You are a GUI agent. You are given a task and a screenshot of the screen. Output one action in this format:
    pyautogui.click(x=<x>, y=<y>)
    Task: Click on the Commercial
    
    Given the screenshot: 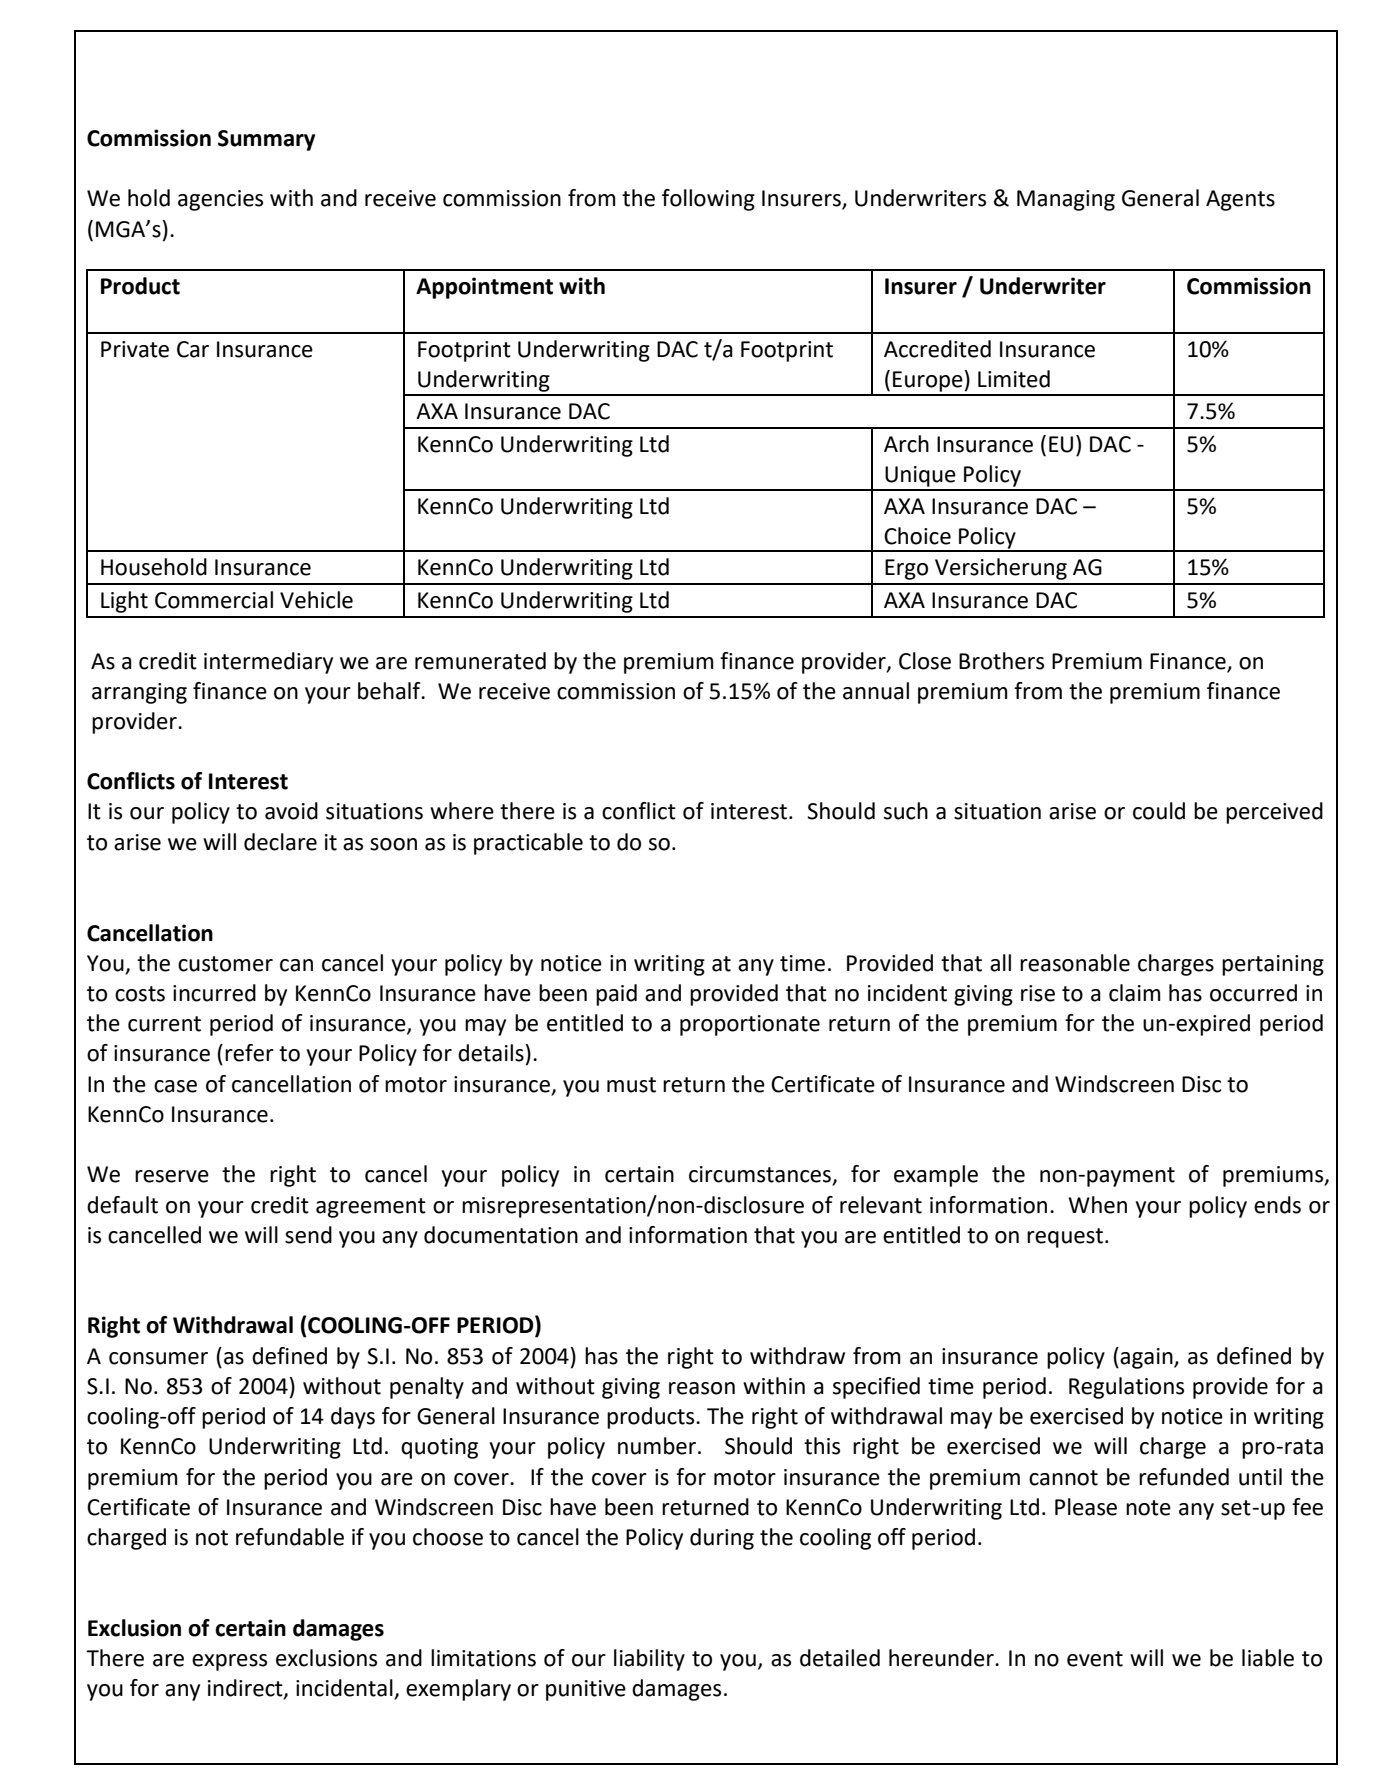 What is the action you would take?
    pyautogui.click(x=214, y=600)
